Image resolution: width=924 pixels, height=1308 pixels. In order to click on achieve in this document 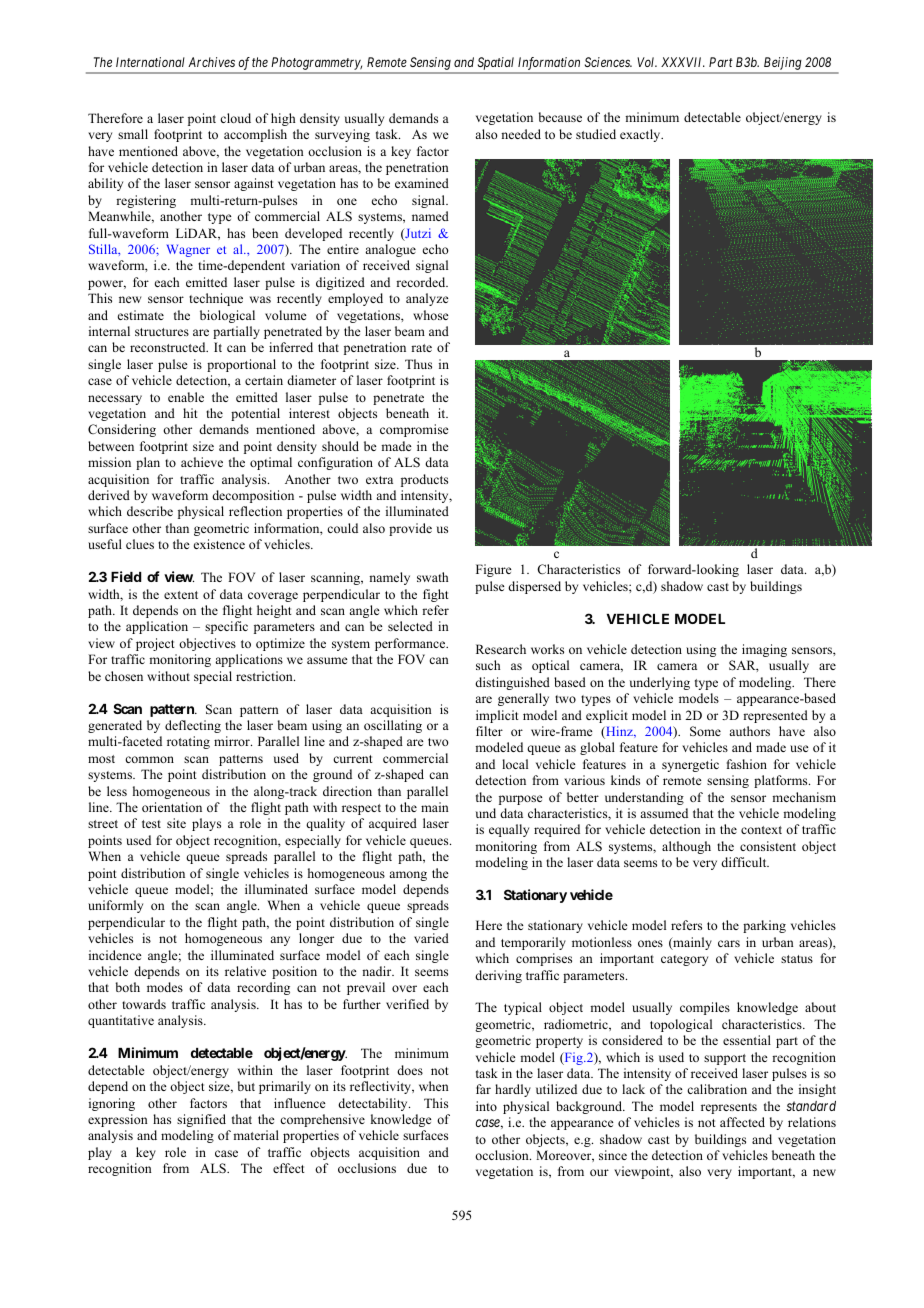, I will do `click(202, 462)`.
